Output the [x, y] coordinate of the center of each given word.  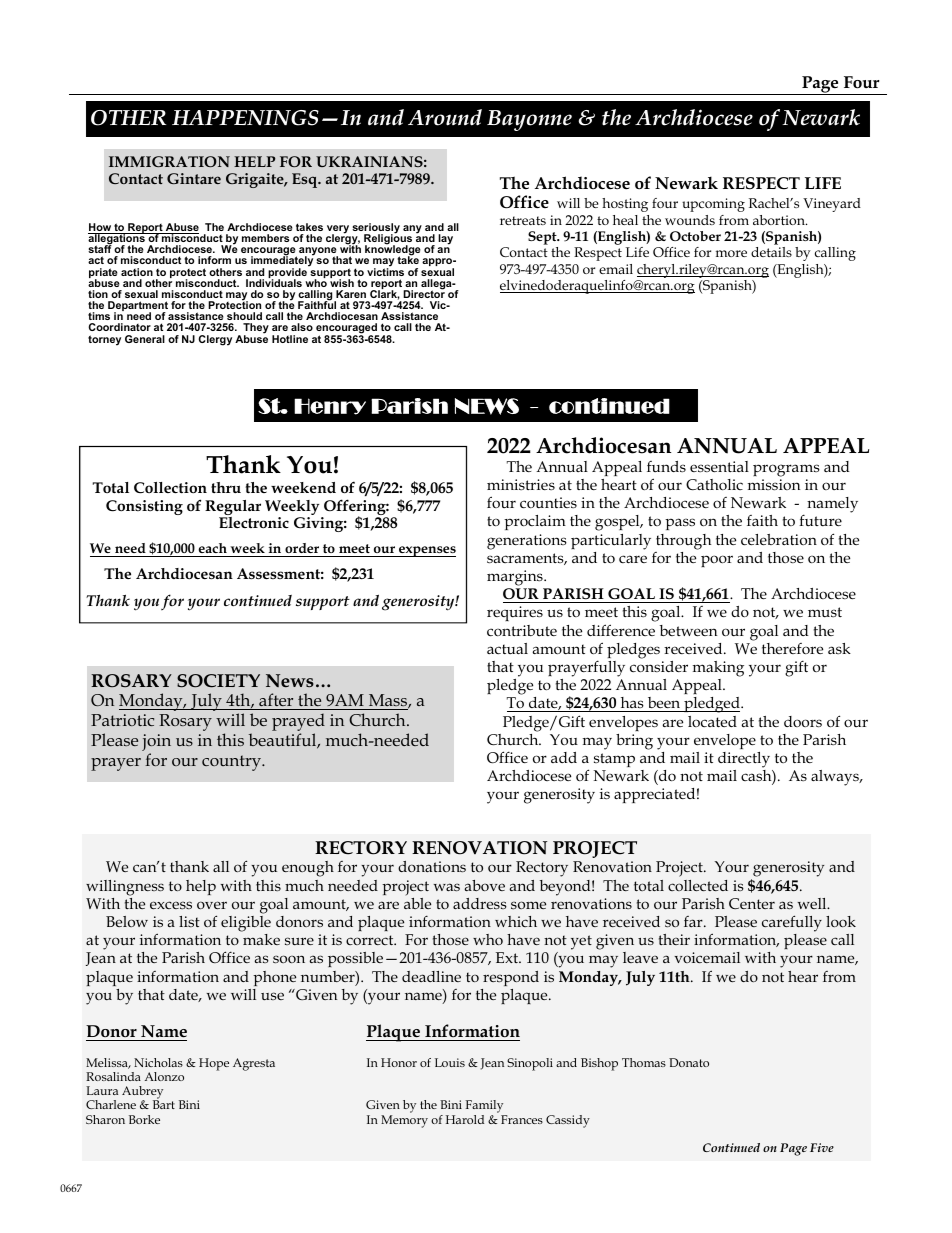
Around [445, 117]
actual [507, 648]
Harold [465, 1119]
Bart [164, 1104]
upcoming [713, 205]
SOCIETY [218, 681]
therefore [792, 648]
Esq [306, 180]
